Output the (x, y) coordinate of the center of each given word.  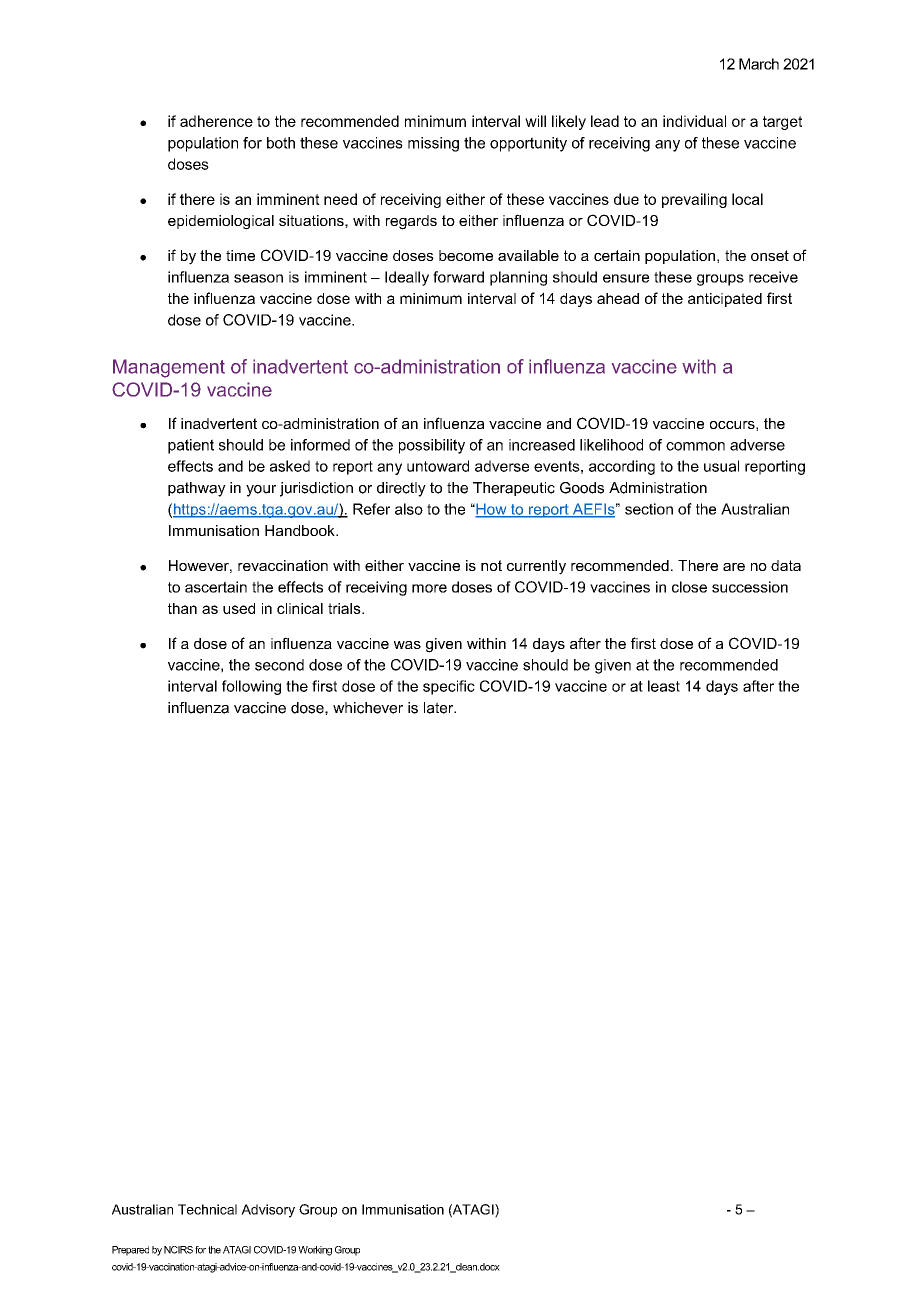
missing (433, 144)
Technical (207, 1209)
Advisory (268, 1211)
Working (315, 1251)
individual (694, 121)
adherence (216, 121)
